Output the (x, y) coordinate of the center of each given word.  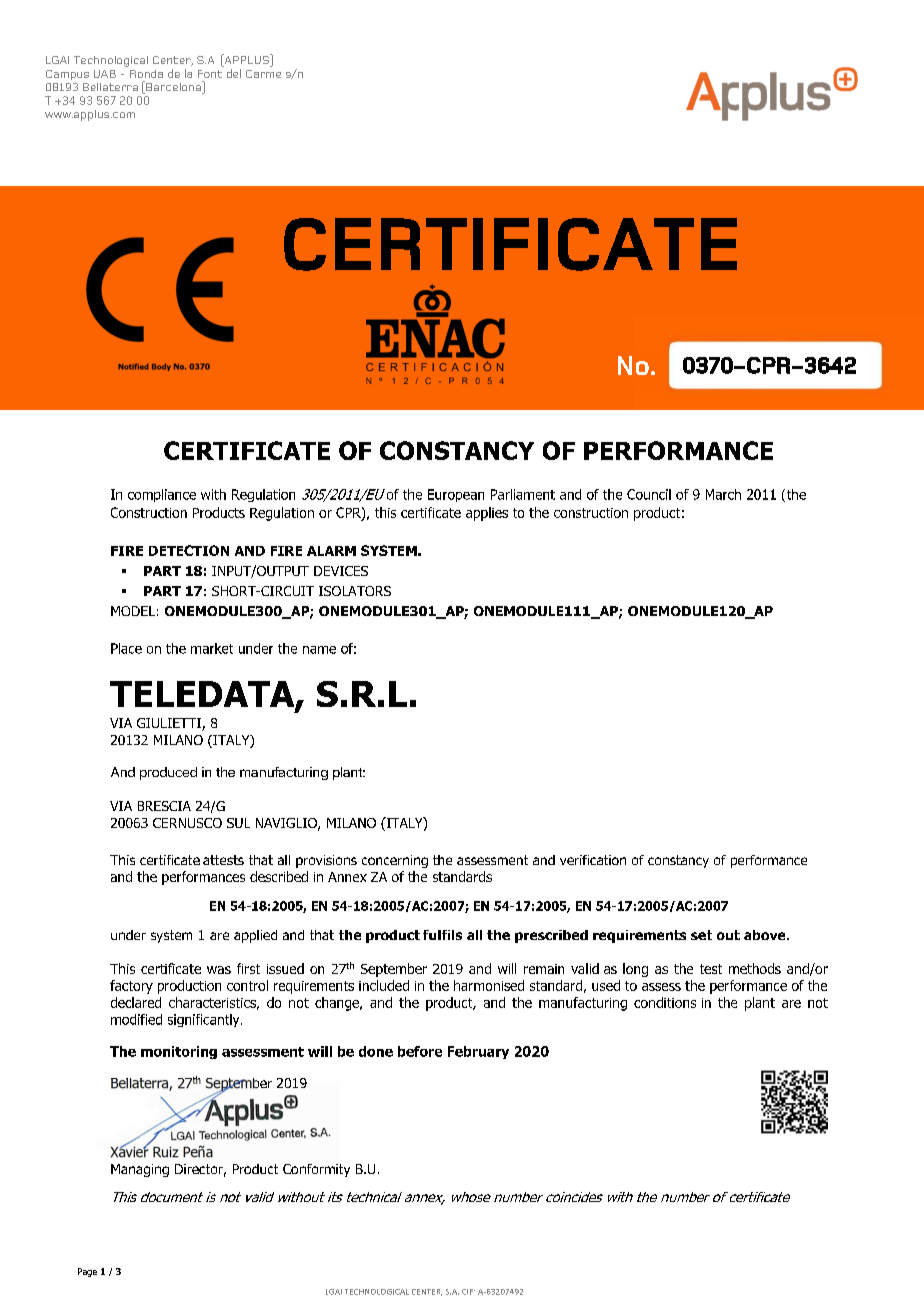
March (723, 494)
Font (210, 74)
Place (126, 648)
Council (649, 494)
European (456, 495)
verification (593, 860)
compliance (162, 495)
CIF (468, 1292)
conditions (665, 1002)
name (319, 650)
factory (131, 987)
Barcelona (173, 87)
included (384, 985)
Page (87, 1272)
